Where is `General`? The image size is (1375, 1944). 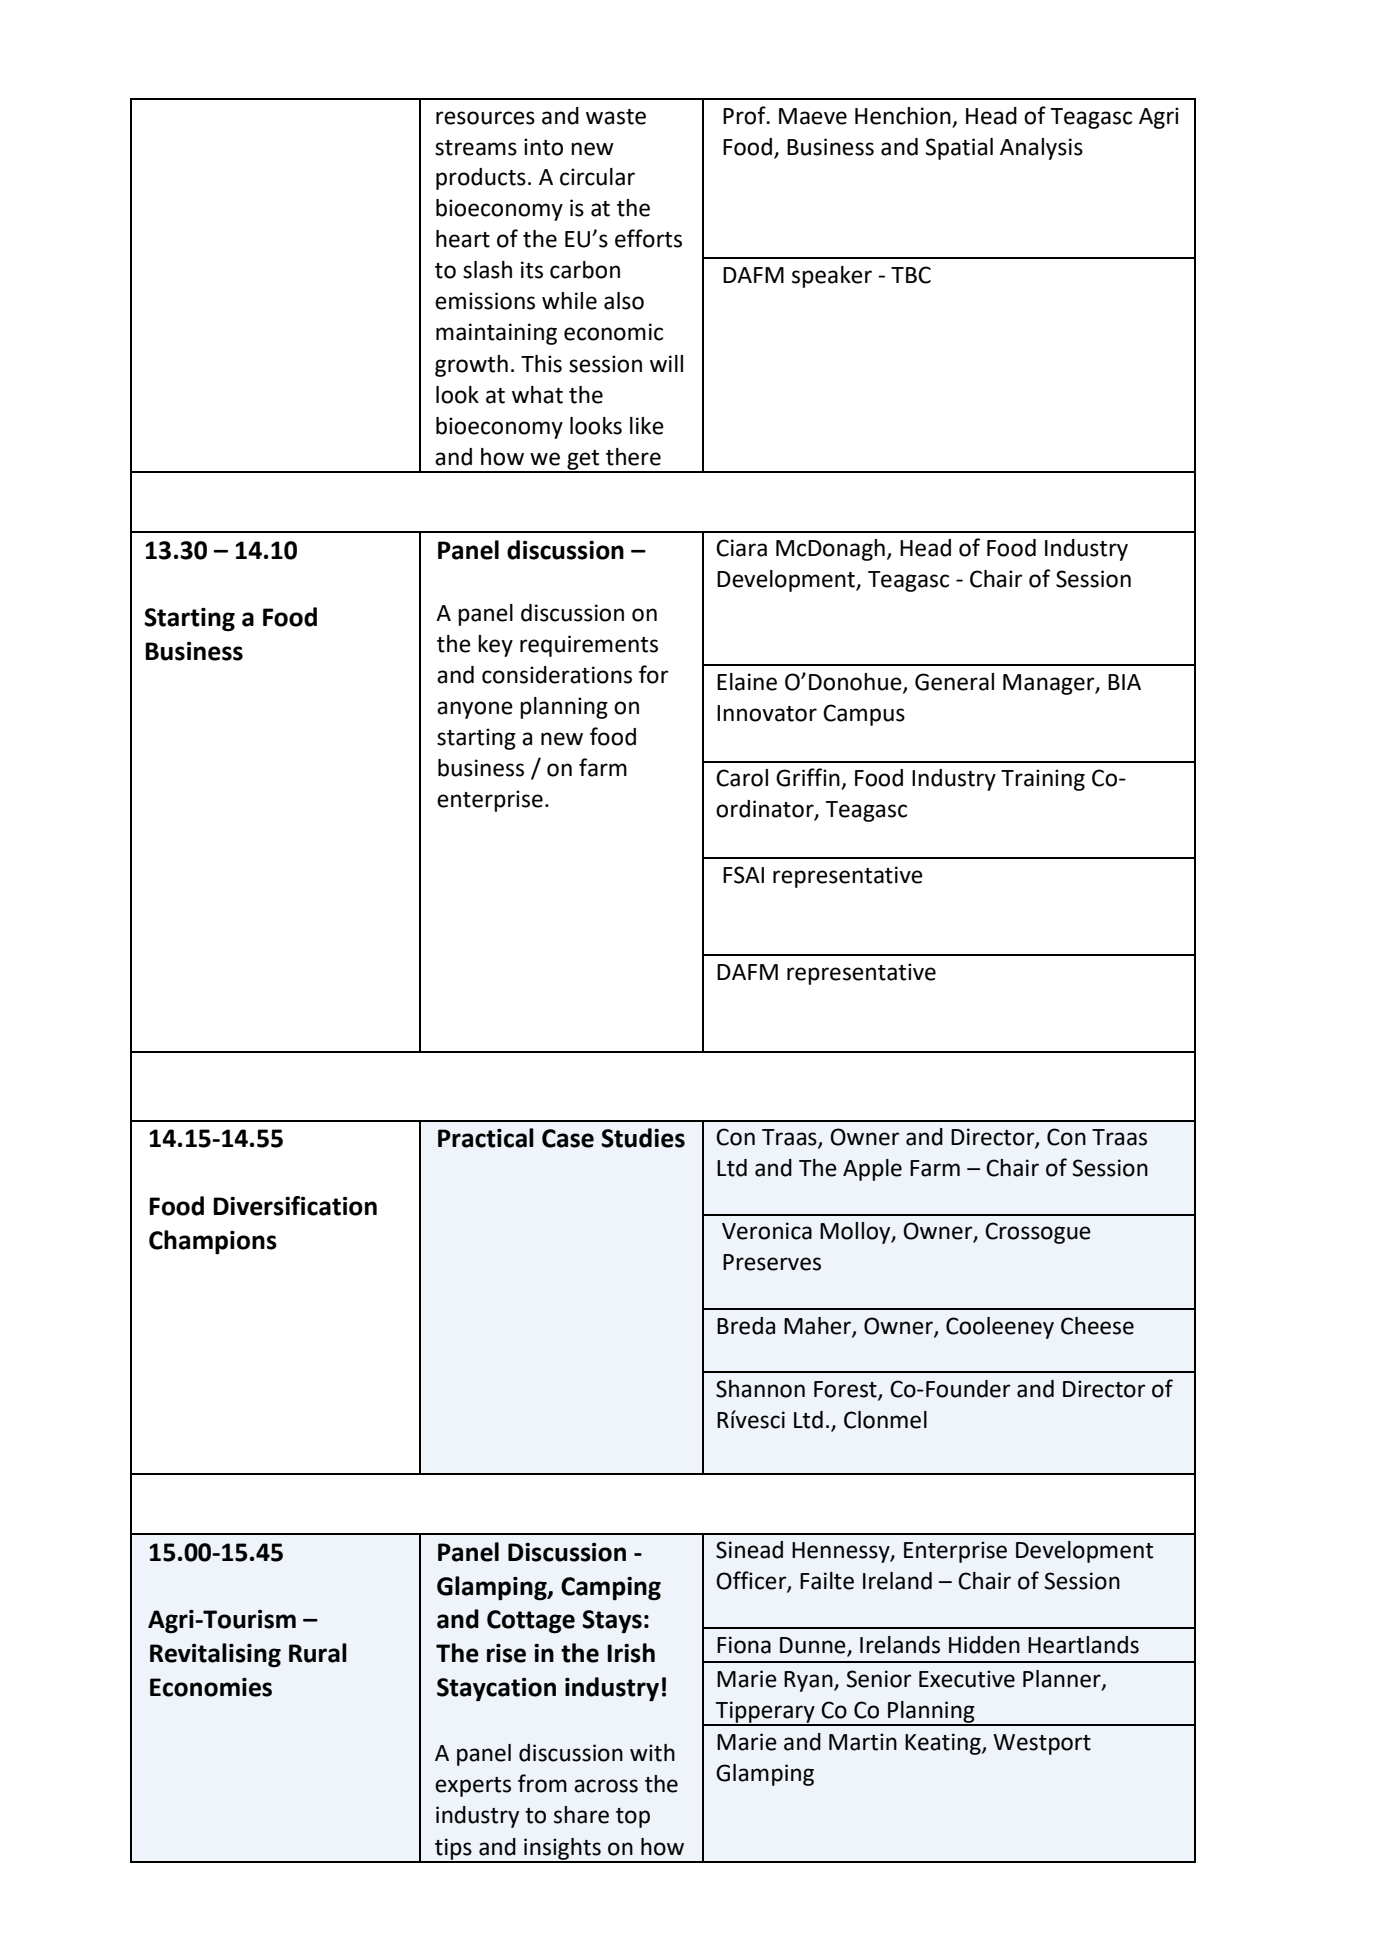
General is located at coordinates (954, 682).
